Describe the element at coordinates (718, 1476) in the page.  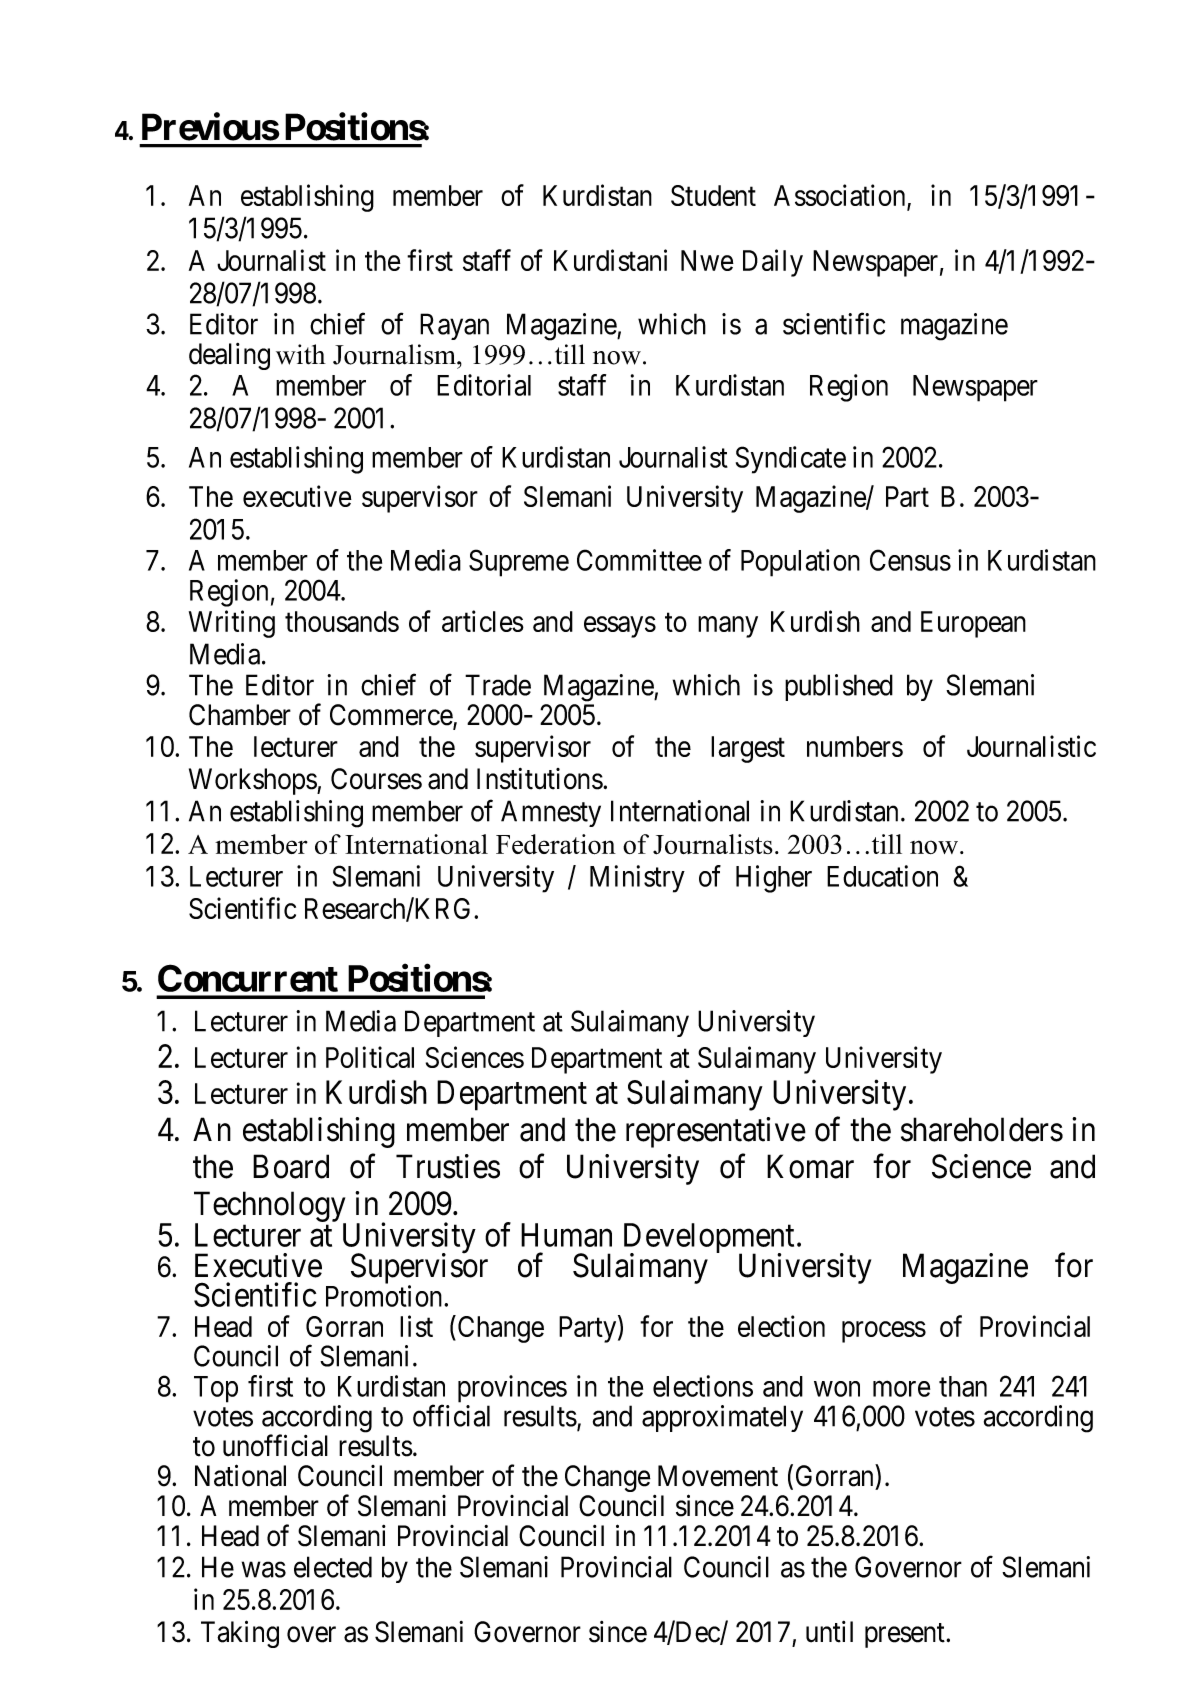
I see `Movement` at that location.
